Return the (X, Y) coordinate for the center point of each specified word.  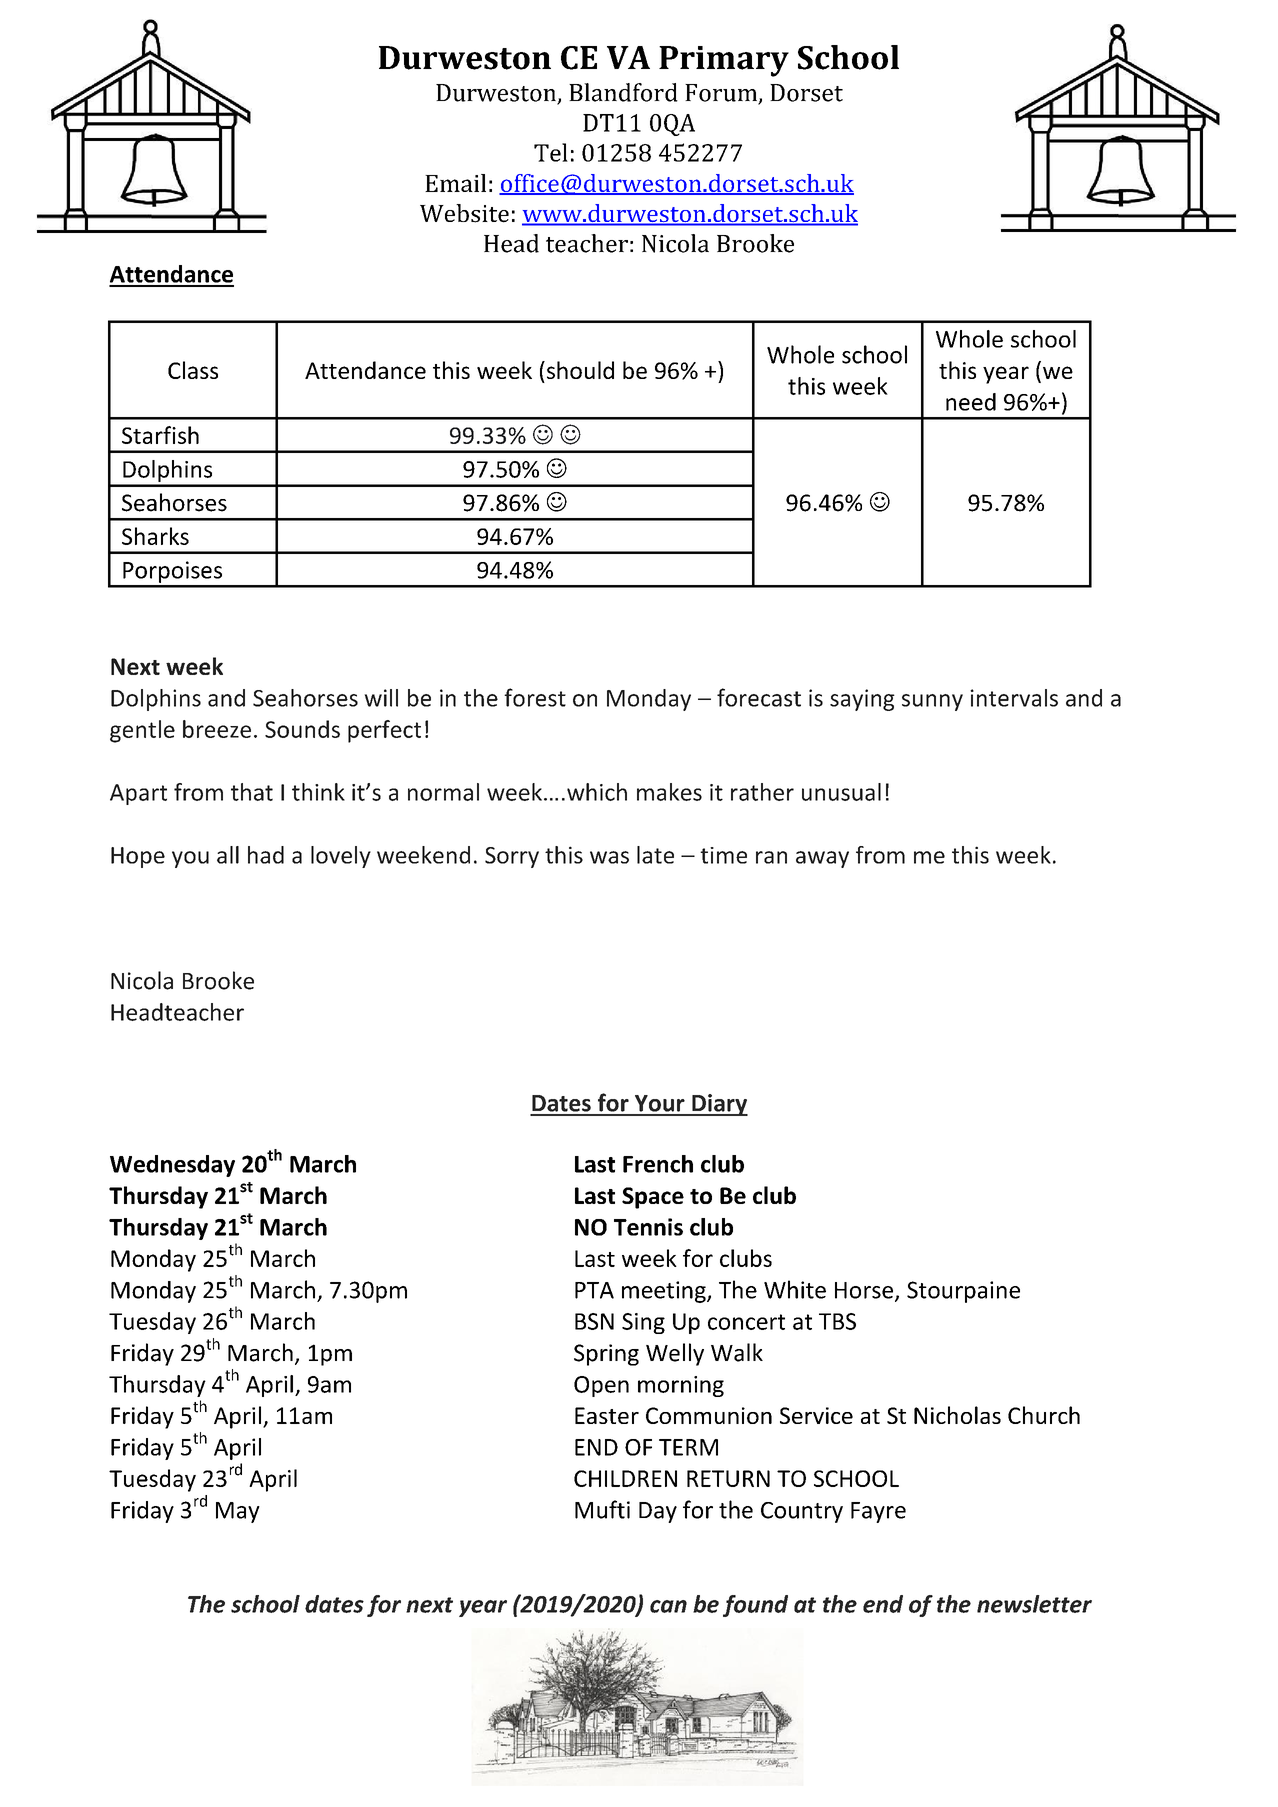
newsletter (1034, 1604)
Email (455, 183)
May (238, 1512)
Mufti (602, 1509)
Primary (724, 61)
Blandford (623, 92)
